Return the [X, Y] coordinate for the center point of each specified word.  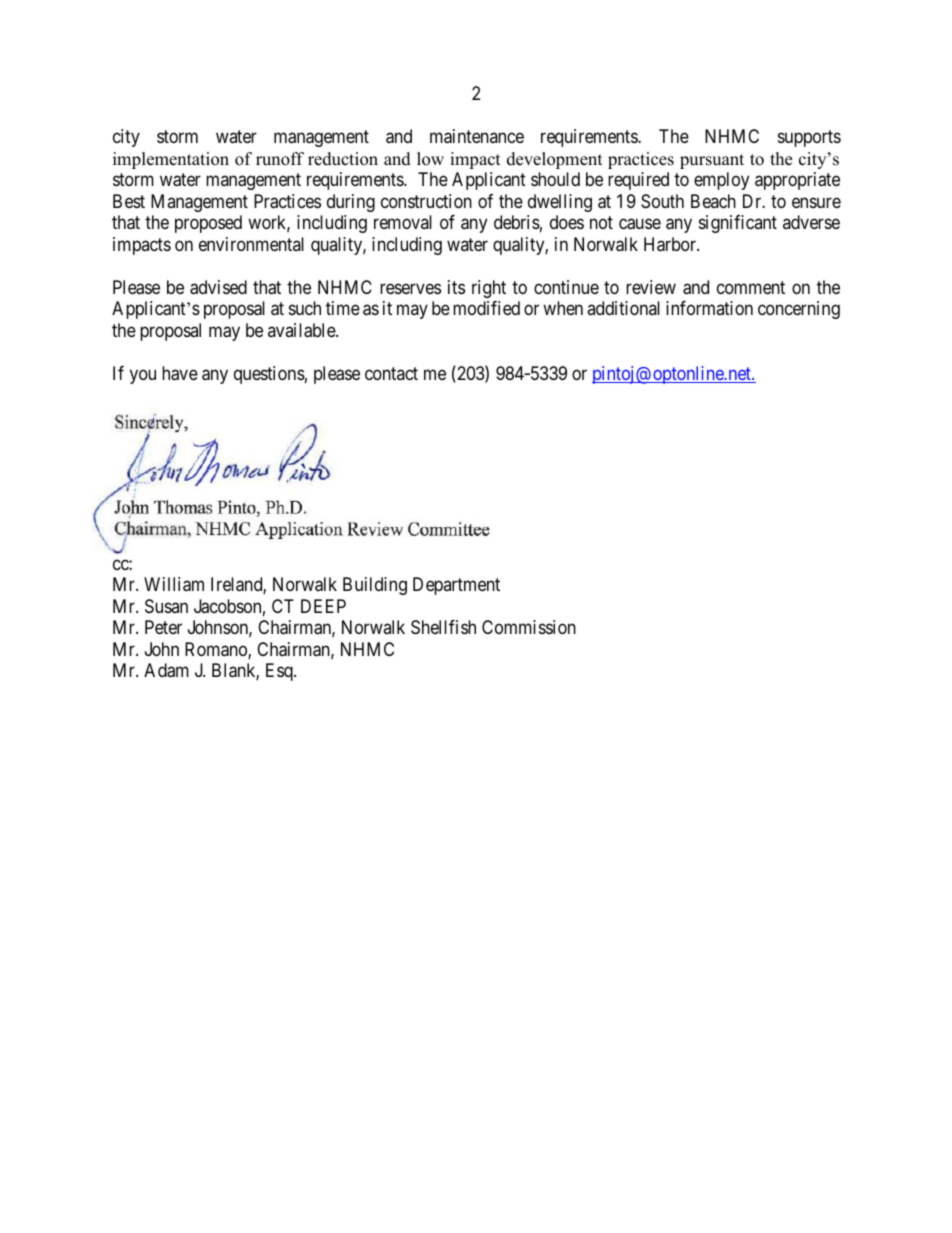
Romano [217, 650]
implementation [171, 160]
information [709, 308]
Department [456, 586]
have [180, 373]
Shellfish [443, 627]
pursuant [712, 161]
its [456, 287]
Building [375, 586]
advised [218, 287]
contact [391, 373]
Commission [529, 627]
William [174, 584]
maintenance [477, 136]
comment [751, 287]
